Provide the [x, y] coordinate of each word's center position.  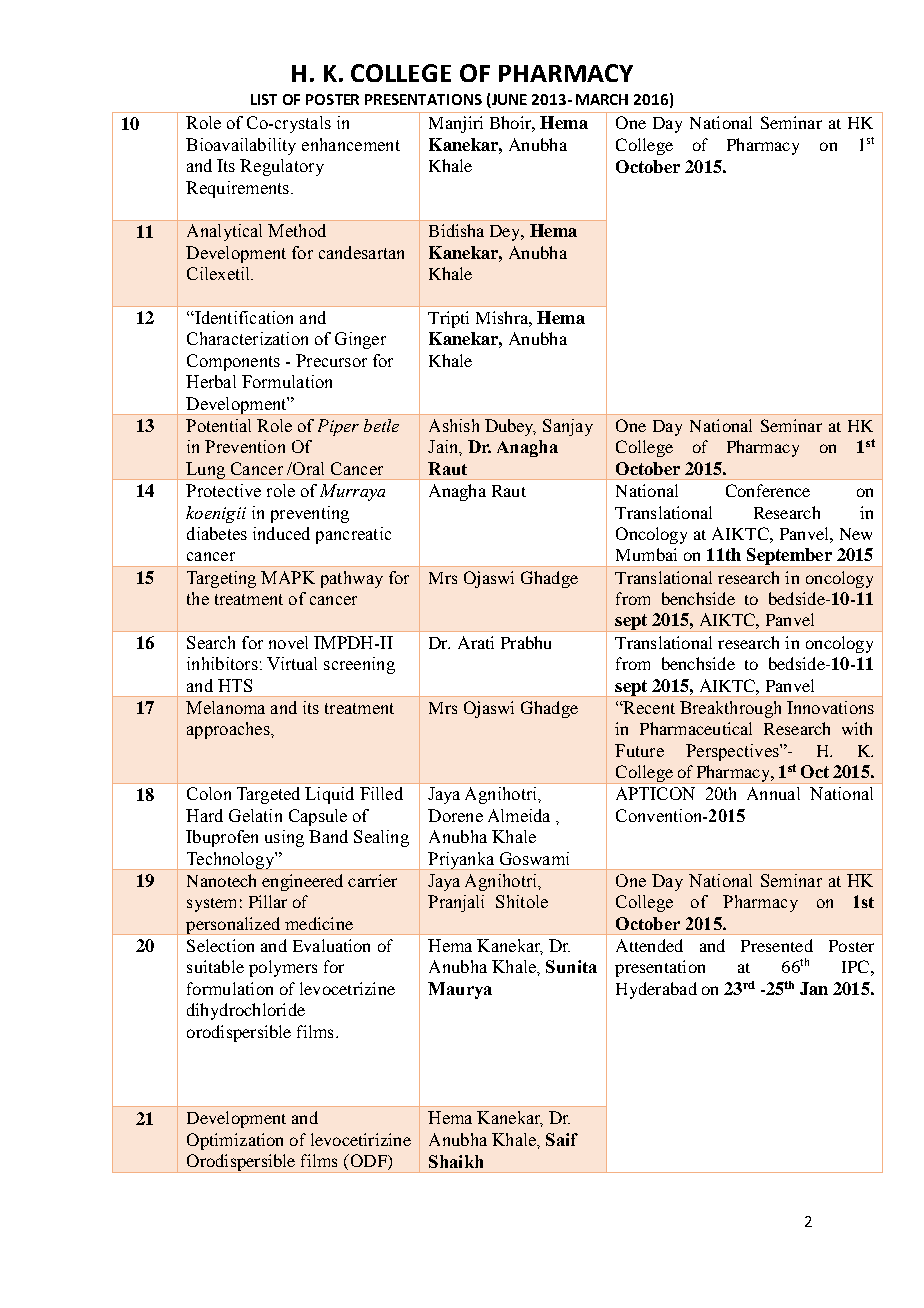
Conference [768, 490]
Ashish [454, 425]
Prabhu [526, 642]
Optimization [235, 1141]
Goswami [534, 858]
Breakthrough [730, 709]
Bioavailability [241, 146]
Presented [777, 945]
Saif [562, 1139]
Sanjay [568, 427]
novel [288, 642]
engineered [302, 882]
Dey [506, 233]
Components [233, 362]
